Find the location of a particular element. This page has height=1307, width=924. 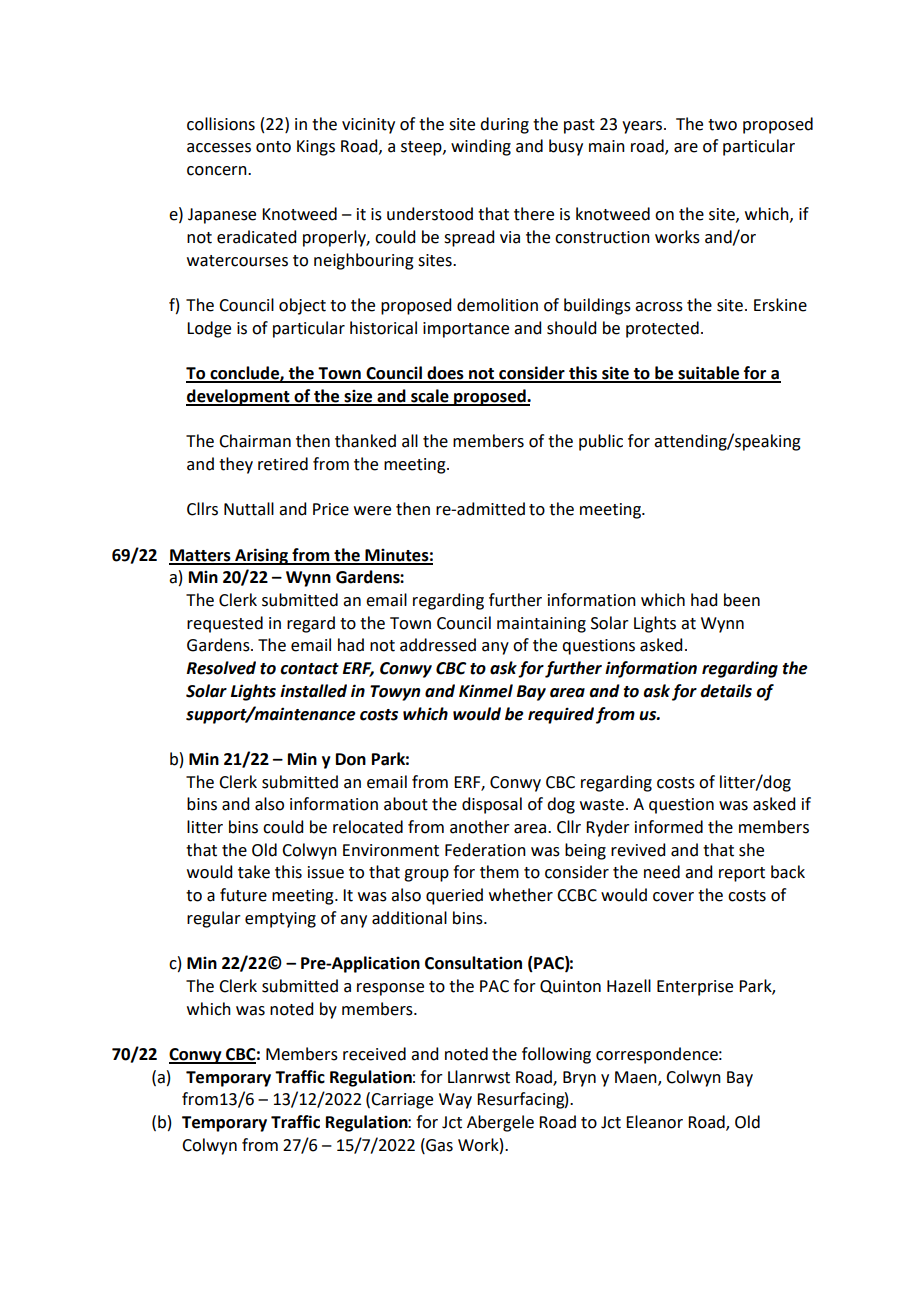

suitable is located at coordinates (709, 374).
